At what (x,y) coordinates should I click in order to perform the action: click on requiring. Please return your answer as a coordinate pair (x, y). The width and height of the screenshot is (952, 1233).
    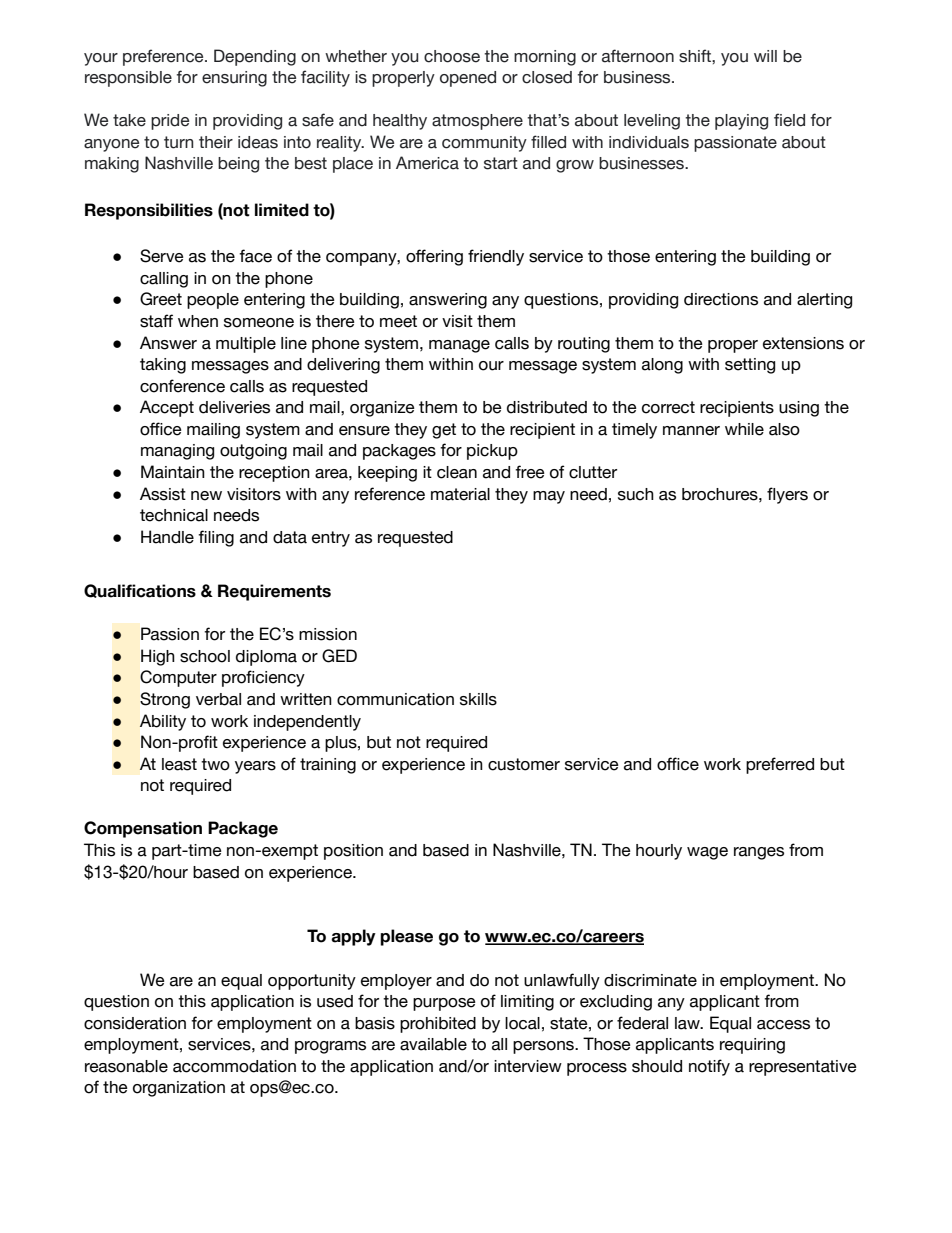
    Looking at the image, I should click on (752, 1046).
